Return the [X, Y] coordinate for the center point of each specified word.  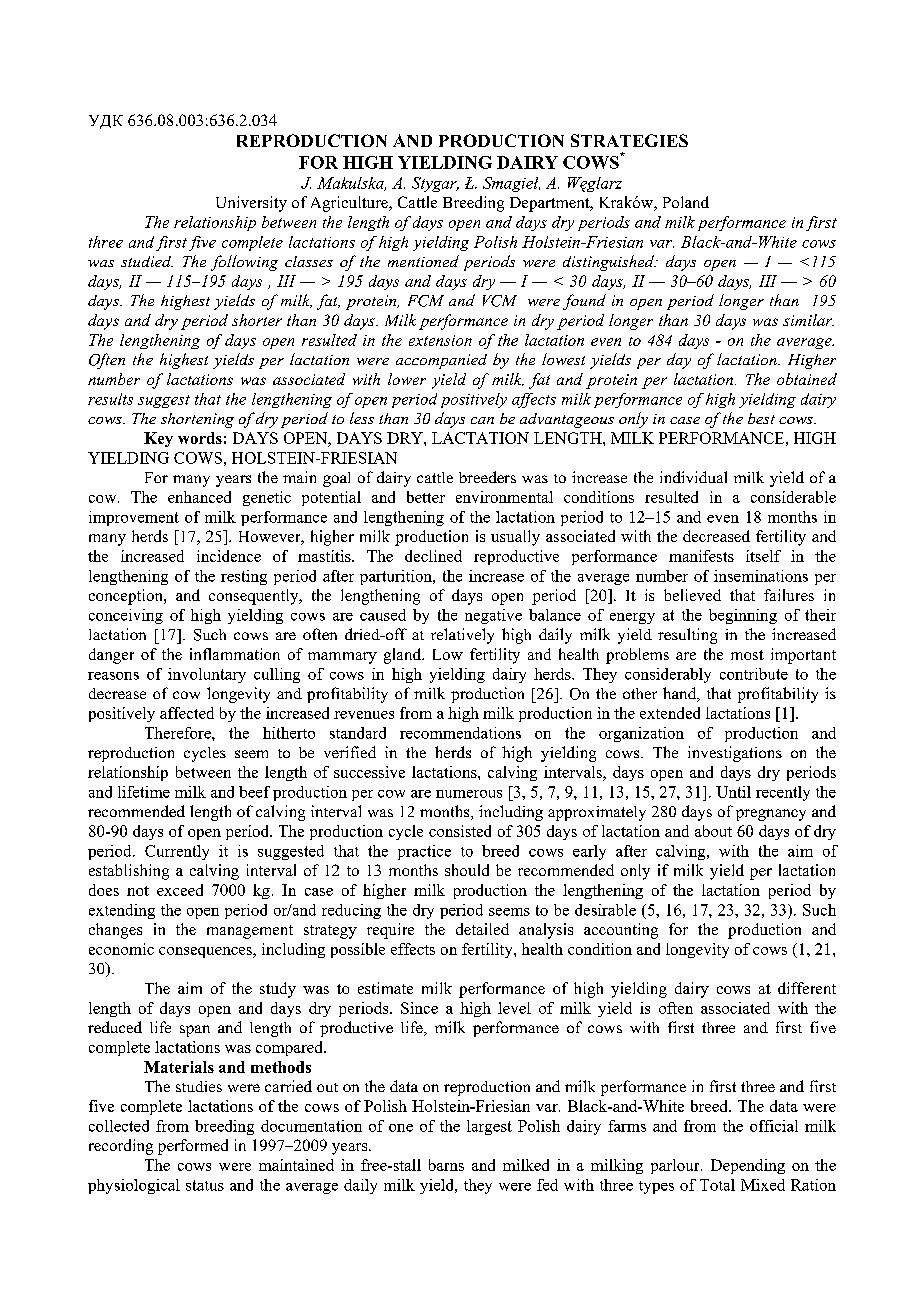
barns [446, 1165]
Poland [686, 202]
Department [551, 204]
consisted [460, 831]
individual [693, 477]
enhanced [199, 497]
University [251, 204]
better [426, 497]
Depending [748, 1166]
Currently [177, 852]
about [713, 831]
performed [193, 1147]
